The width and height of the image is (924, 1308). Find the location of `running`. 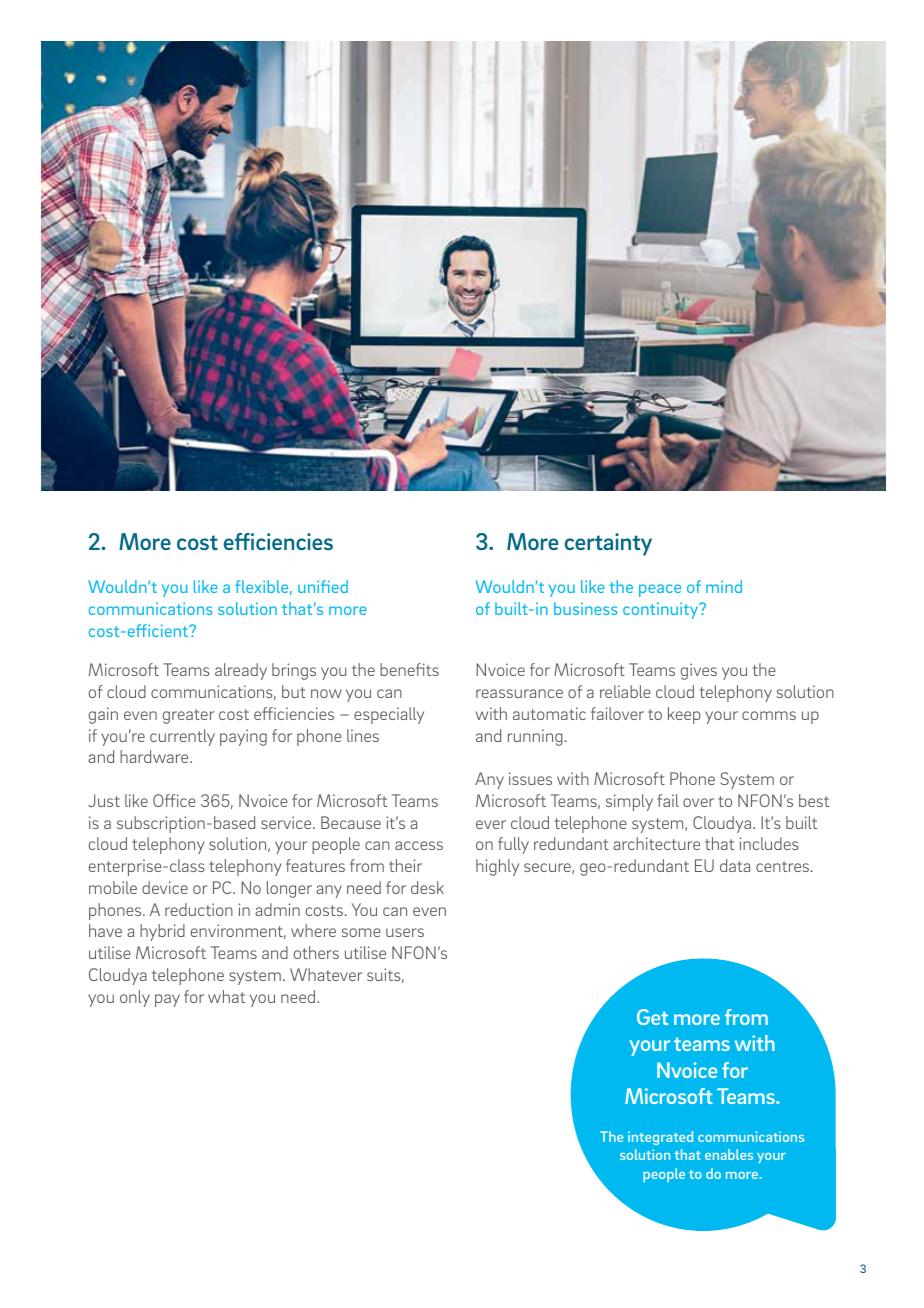

running is located at coordinates (535, 737).
